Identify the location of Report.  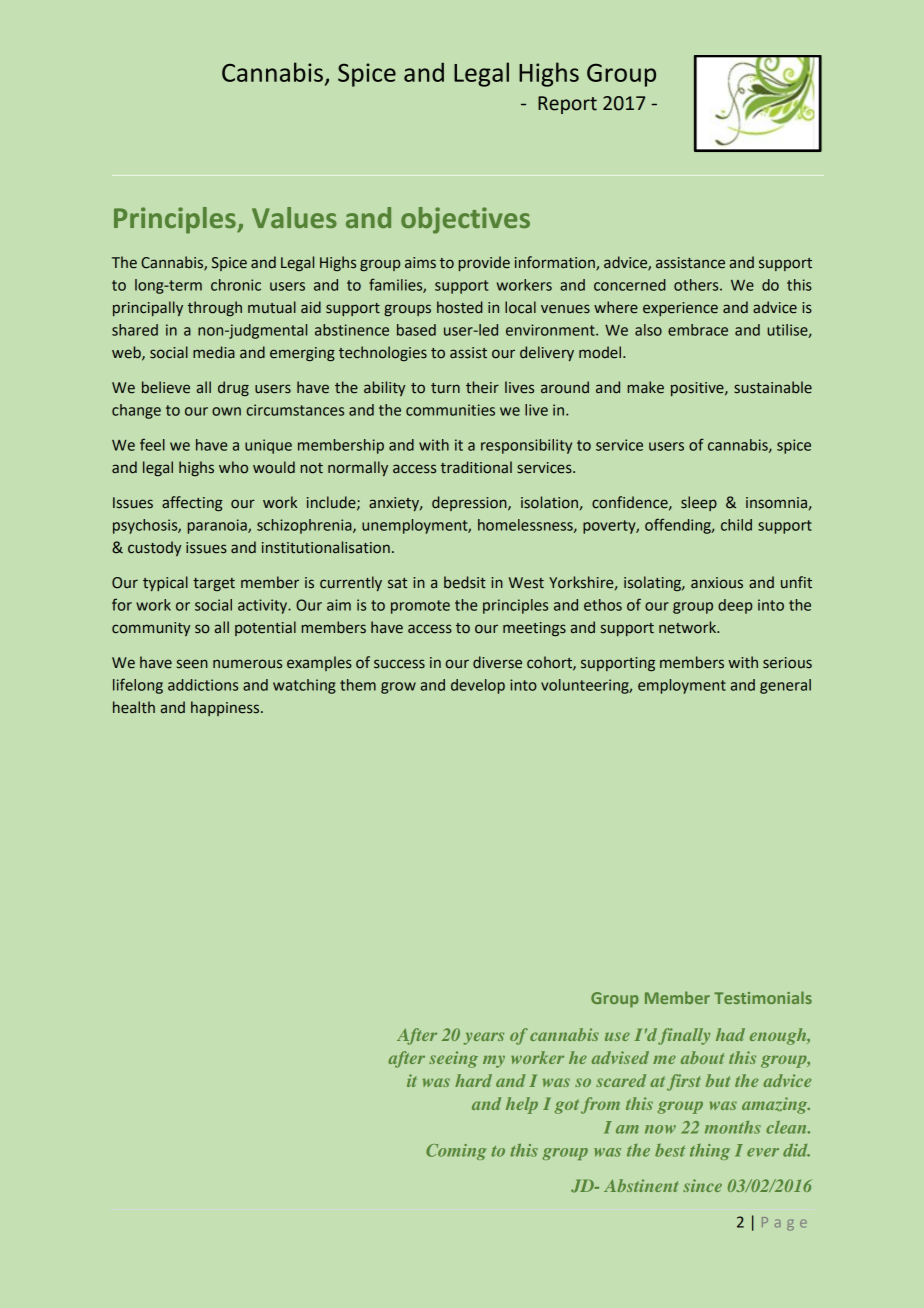
(567, 105).
